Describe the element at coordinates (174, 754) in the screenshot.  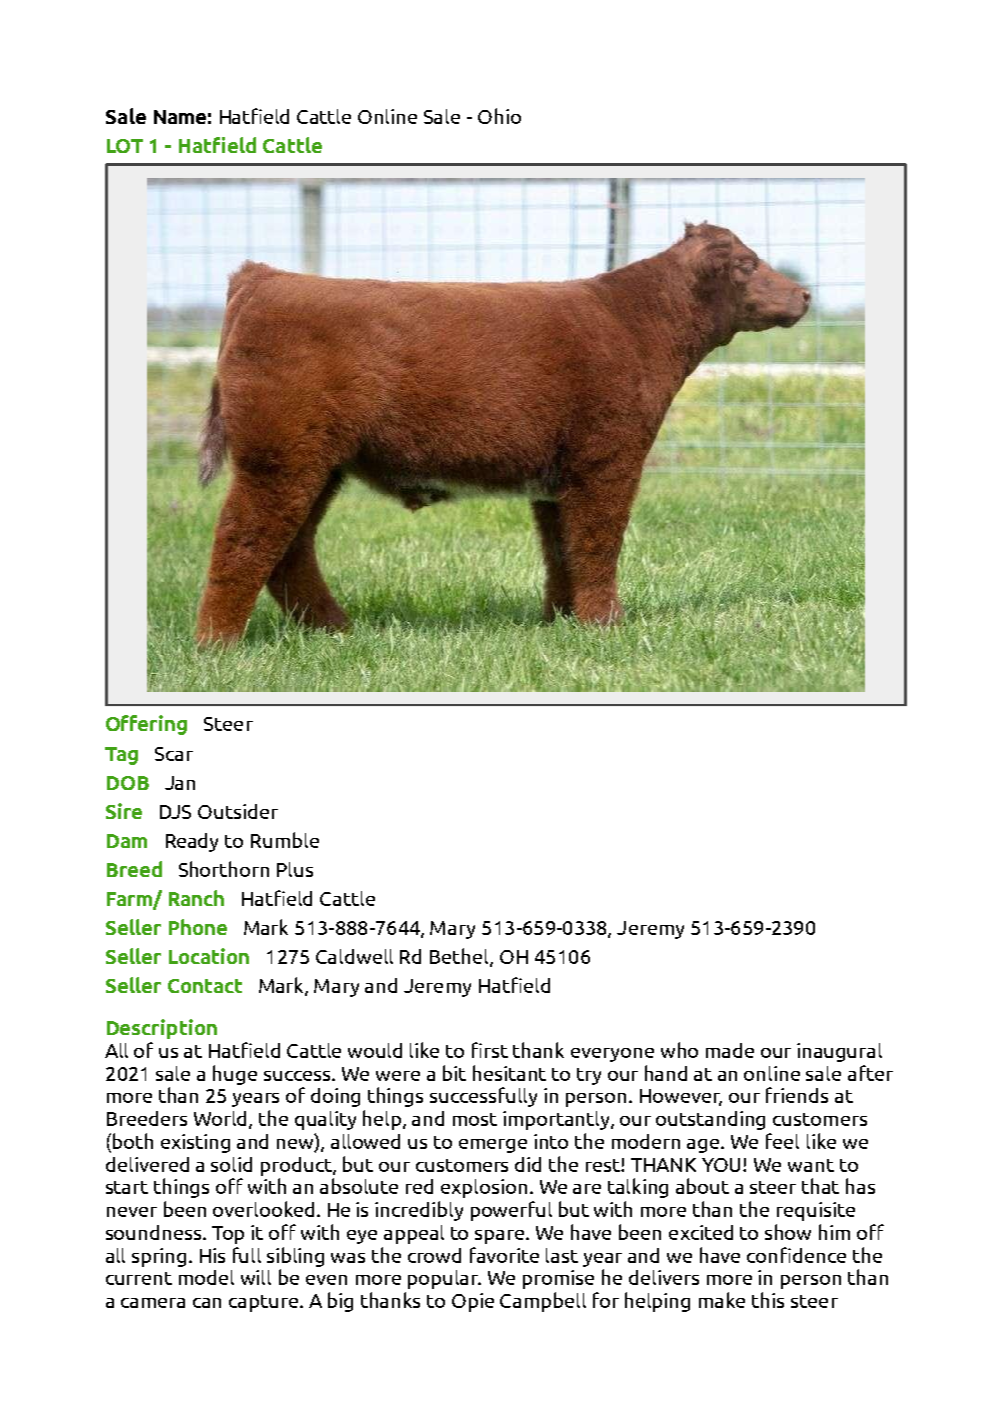
I see `Scar` at that location.
